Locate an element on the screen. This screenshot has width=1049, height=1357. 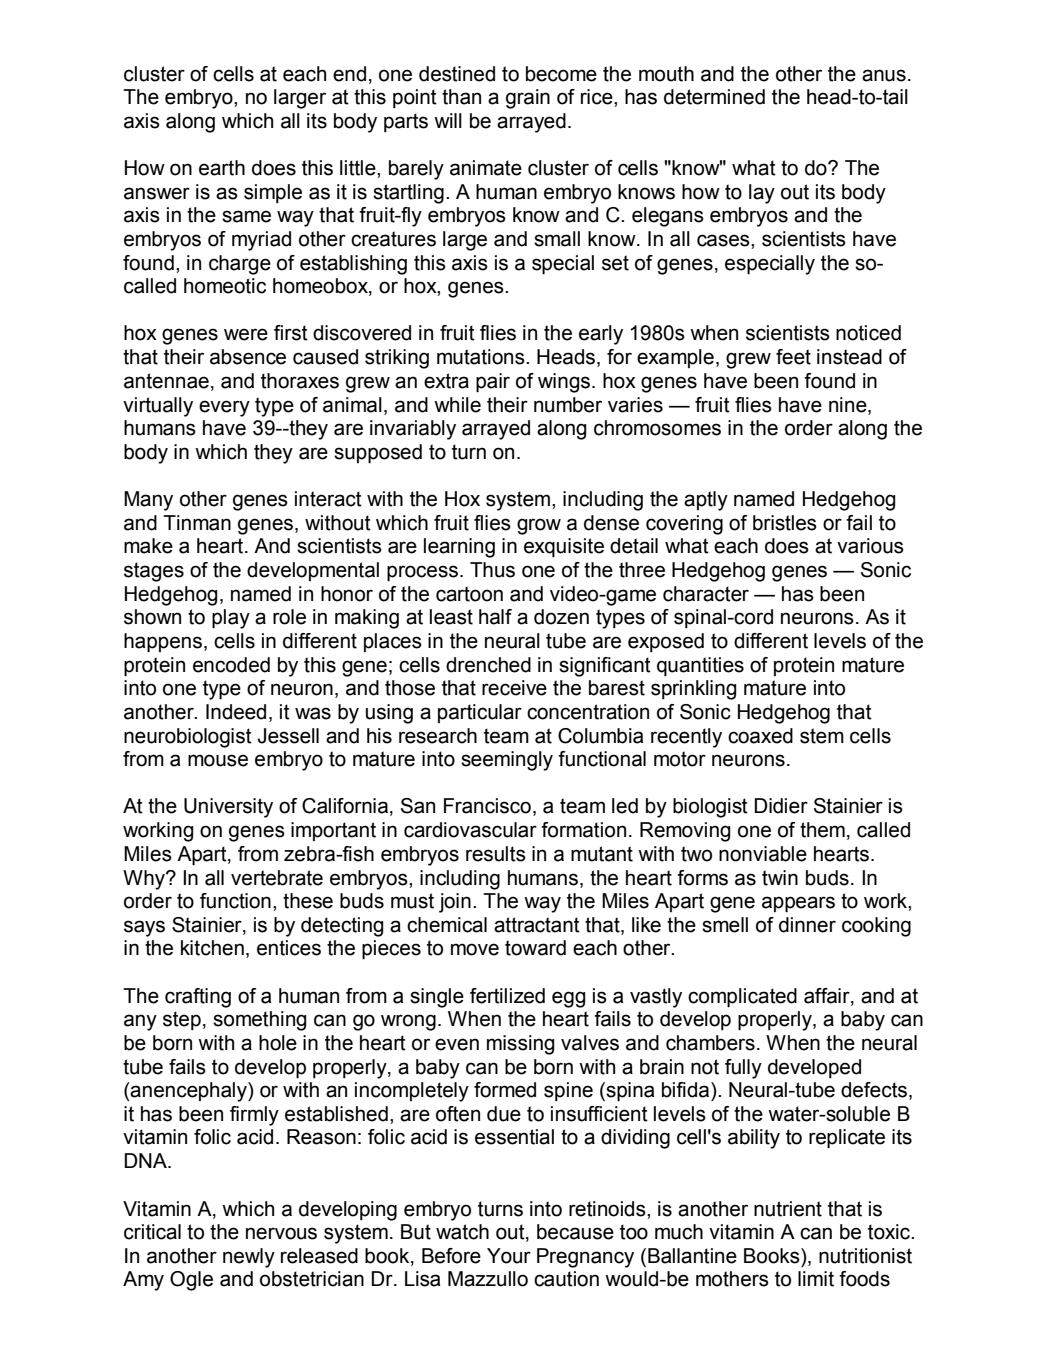
newly is located at coordinates (249, 1258).
